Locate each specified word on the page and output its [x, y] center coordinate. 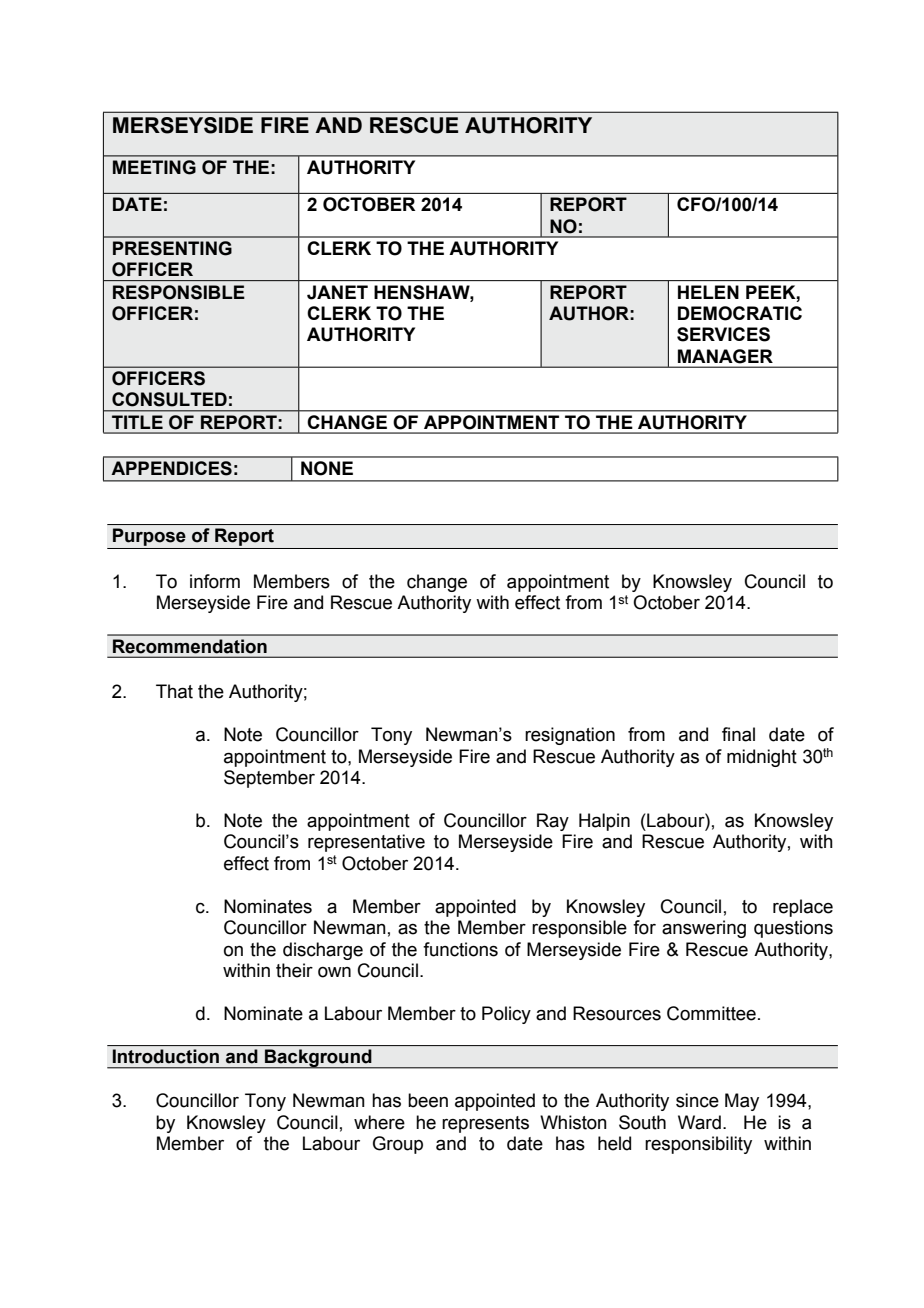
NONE [327, 468]
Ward [699, 1122]
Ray [553, 822]
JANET [337, 292]
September [269, 779]
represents [485, 1124]
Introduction [166, 1056]
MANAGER [725, 356]
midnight [762, 758]
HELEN [708, 292]
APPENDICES [171, 468]
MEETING [154, 167]
